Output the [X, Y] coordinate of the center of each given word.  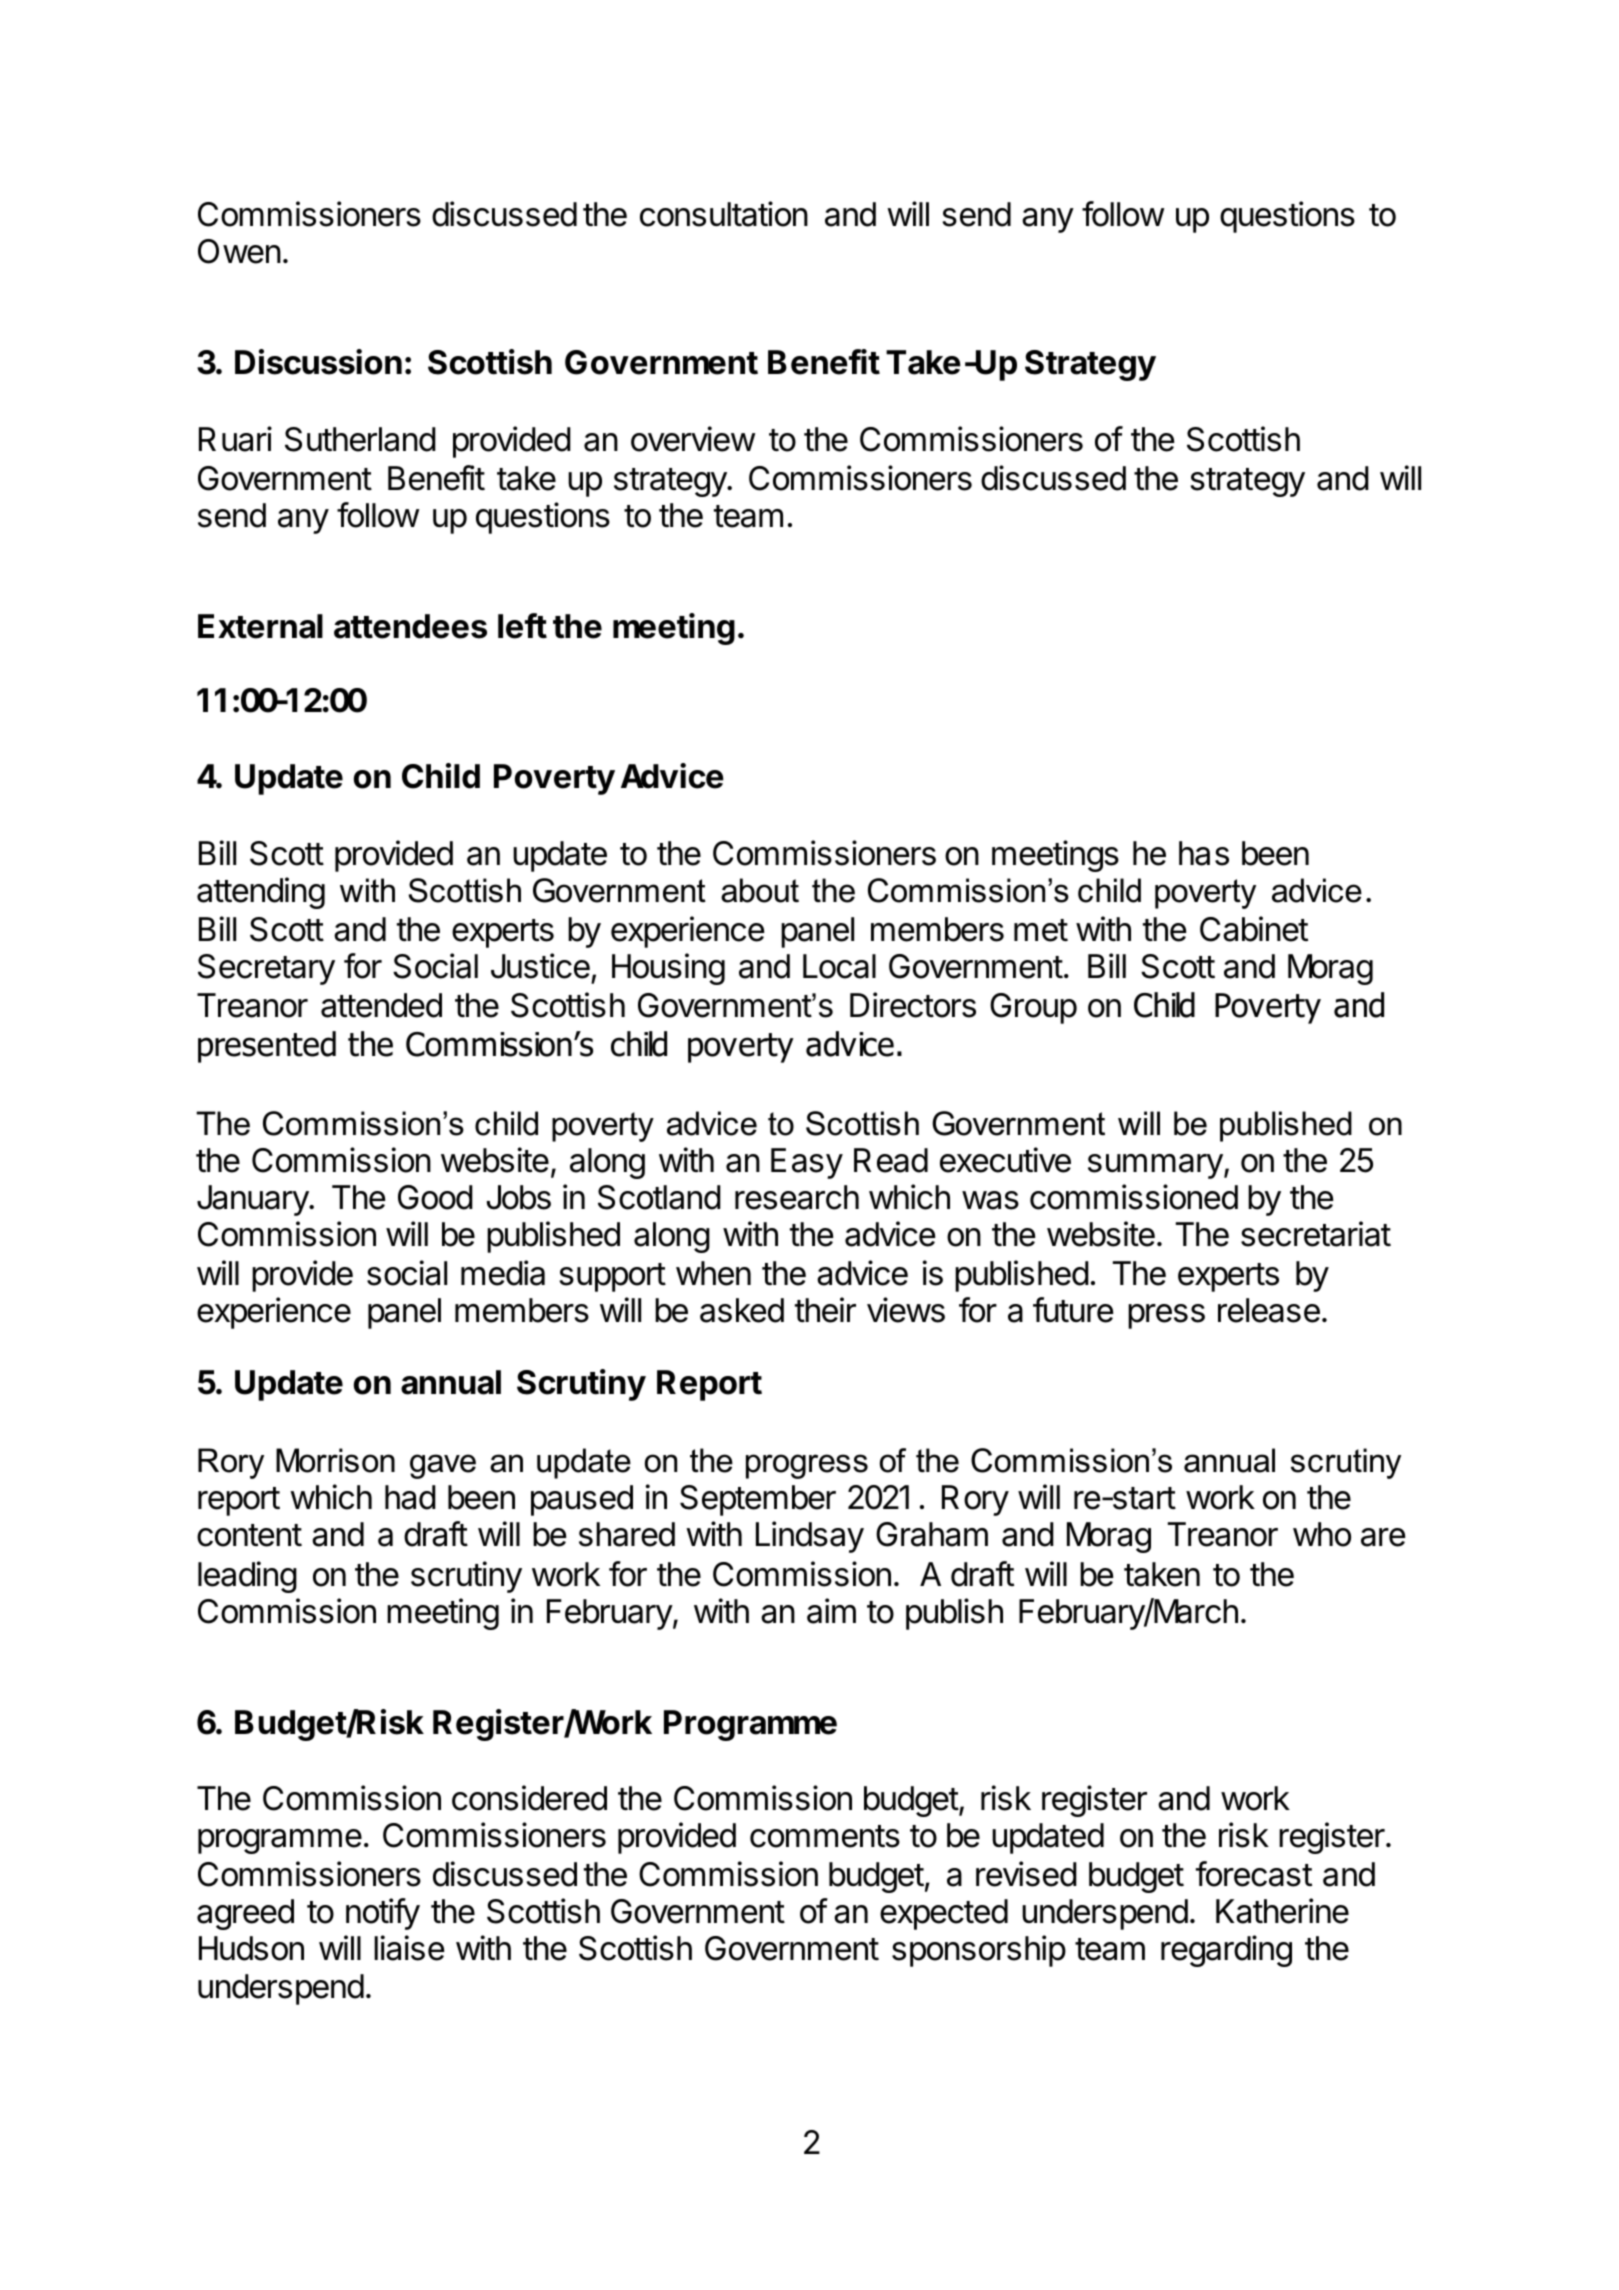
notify [383, 1914]
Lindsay [810, 1537]
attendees [410, 626]
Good [435, 1197]
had [410, 1497]
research [797, 1197]
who [1322, 1534]
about [760, 890]
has [1204, 853]
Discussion [318, 362]
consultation [724, 214]
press [1166, 1316]
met [1041, 930]
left [522, 626]
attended [381, 1005]
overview [693, 439]
